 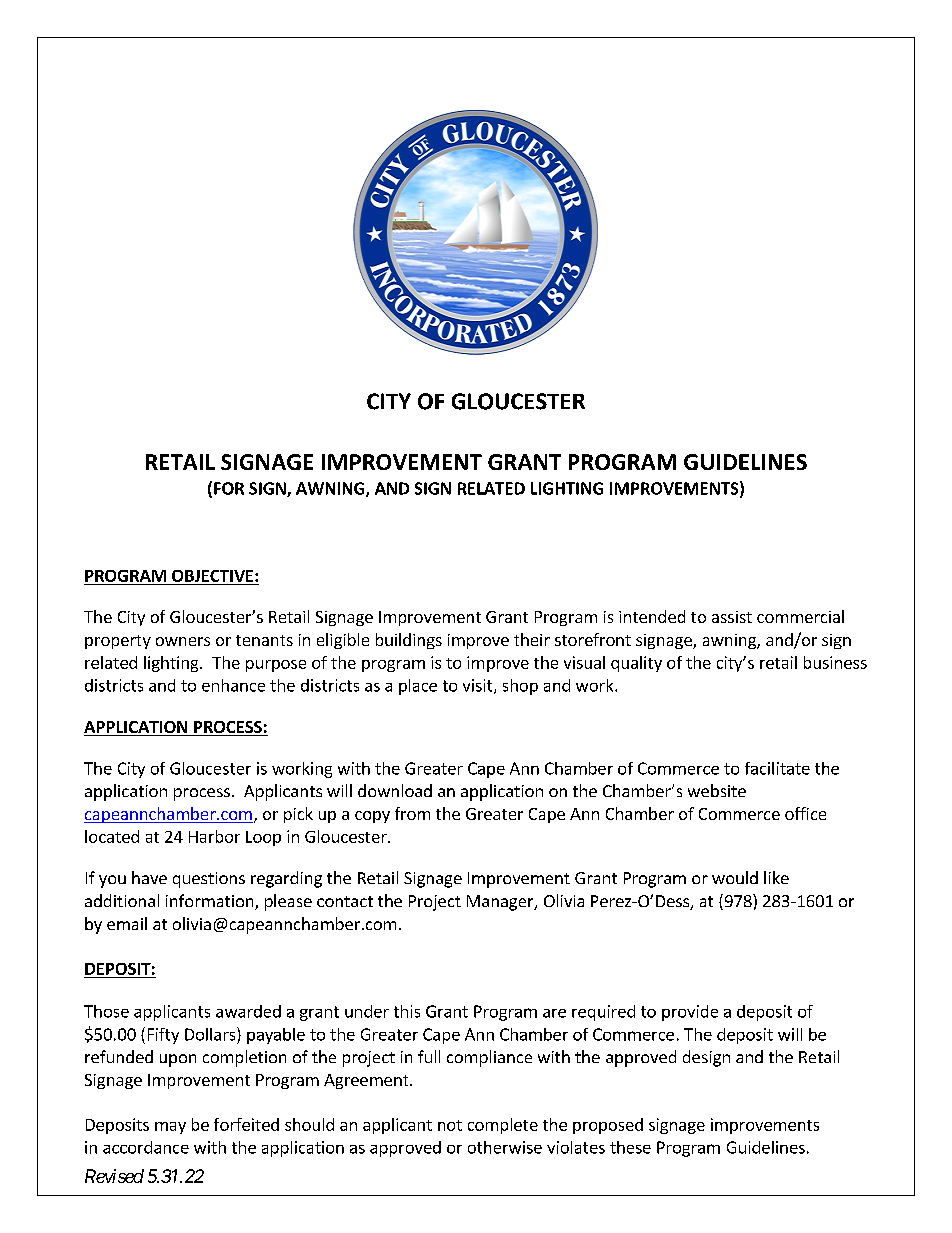 What do you see at coordinates (505, 1147) in the page?
I see `otherwise` at bounding box center [505, 1147].
